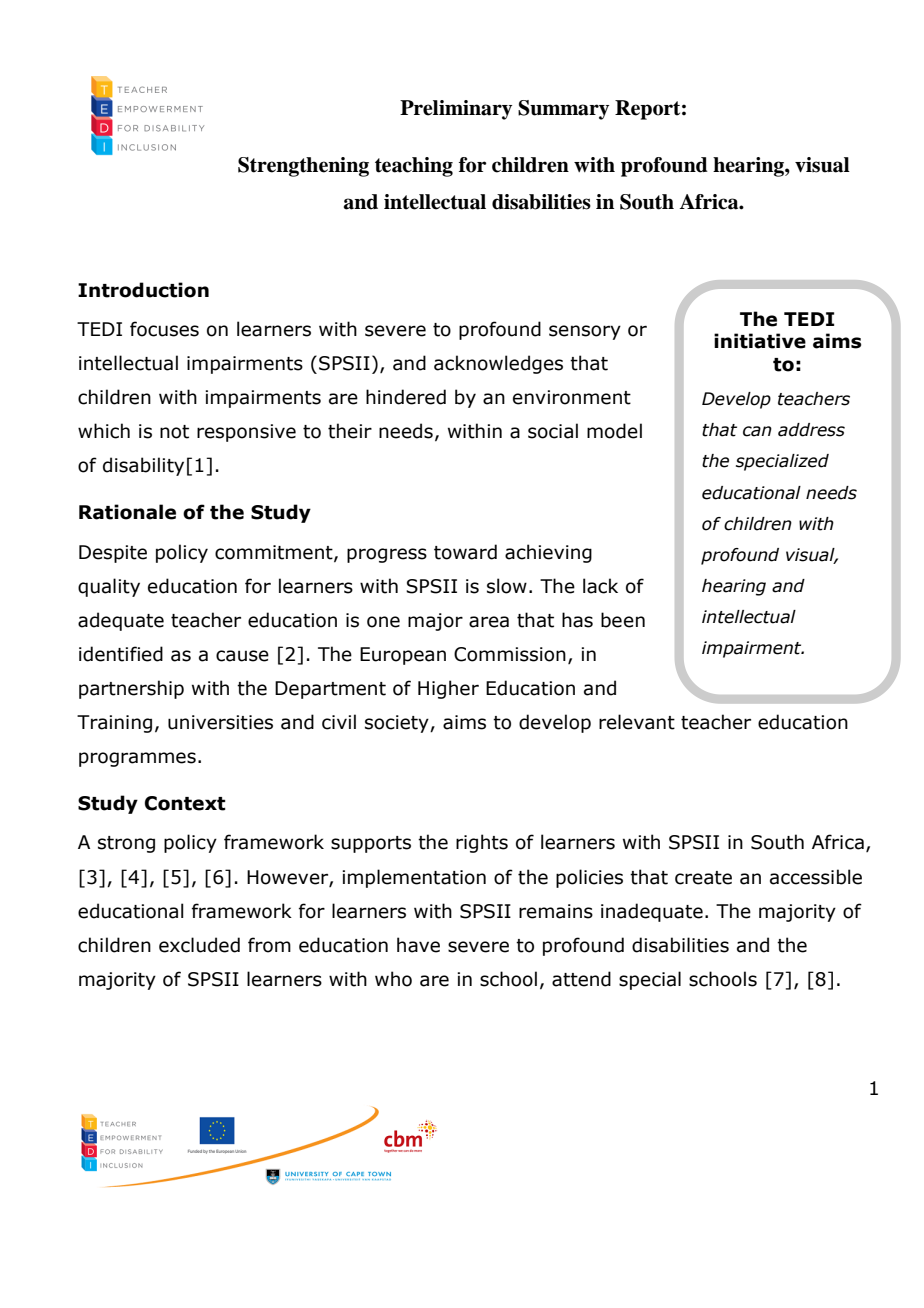  I want to click on Strengthening, so click(303, 167).
